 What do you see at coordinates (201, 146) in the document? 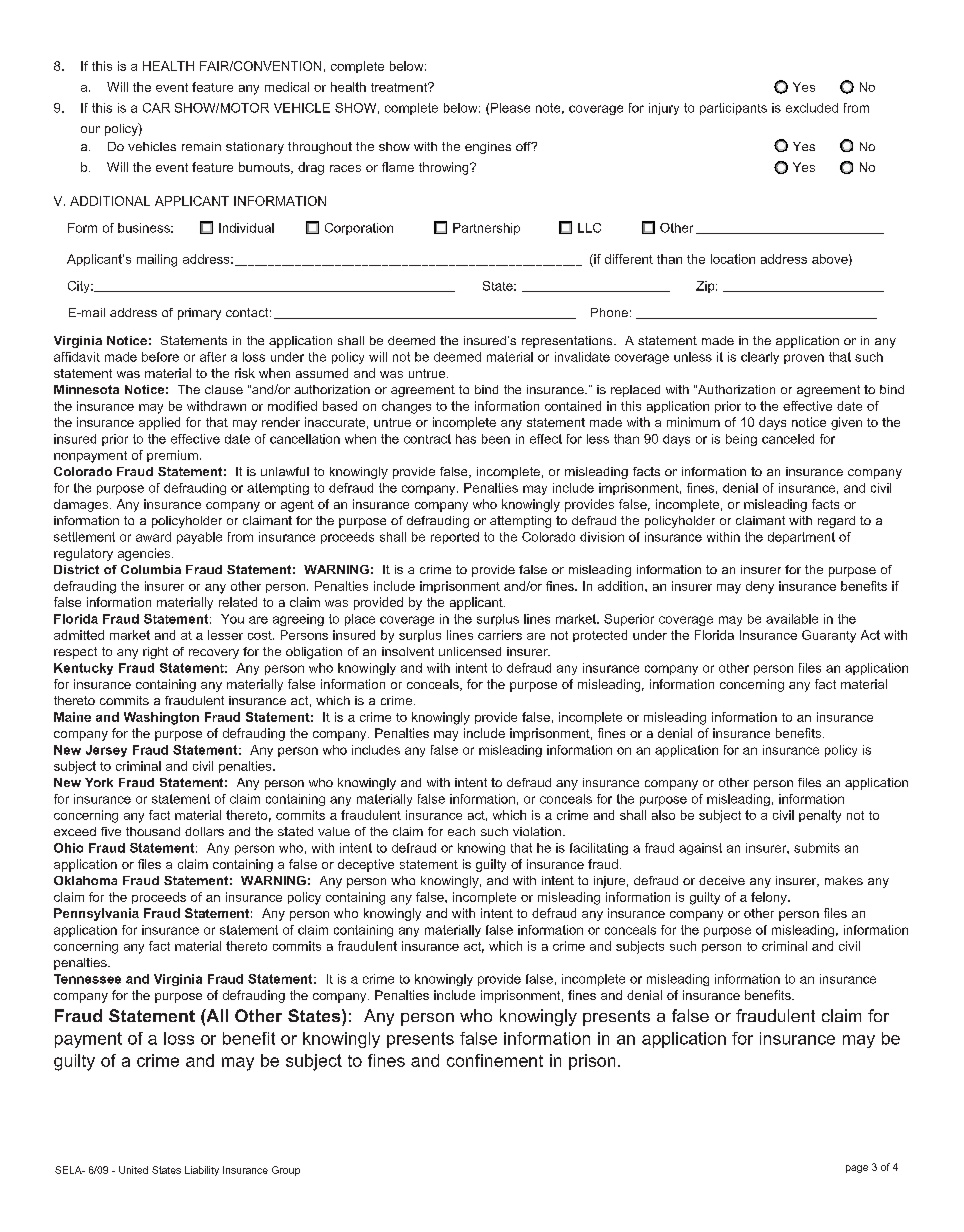
I see `remain` at bounding box center [201, 146].
